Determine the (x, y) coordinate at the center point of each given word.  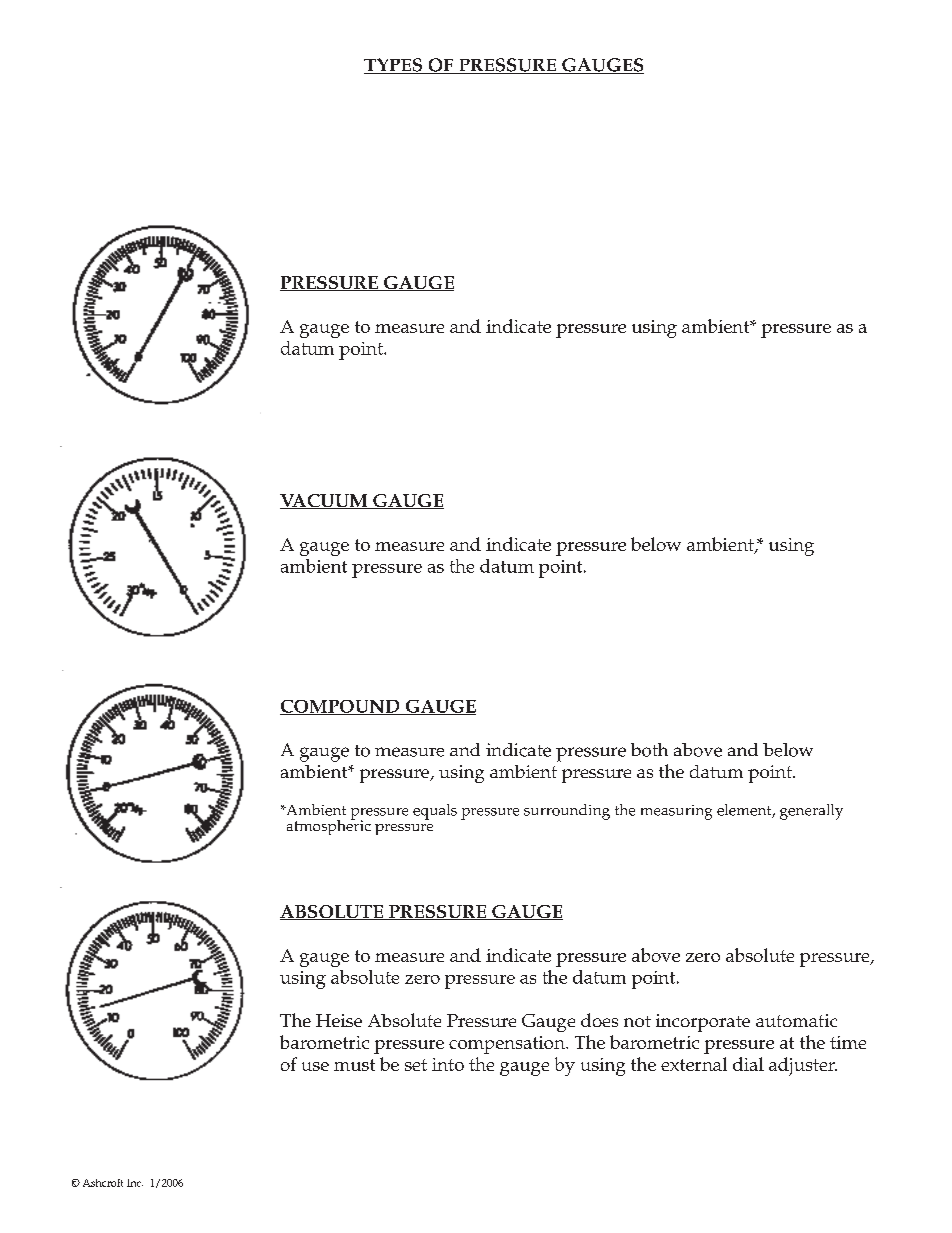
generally (811, 812)
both (649, 750)
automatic (796, 1020)
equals (435, 812)
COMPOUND (341, 707)
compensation (508, 1045)
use (315, 1066)
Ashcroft (103, 1183)
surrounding (567, 812)
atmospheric (329, 826)
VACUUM (325, 501)
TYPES (394, 66)
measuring (676, 812)
